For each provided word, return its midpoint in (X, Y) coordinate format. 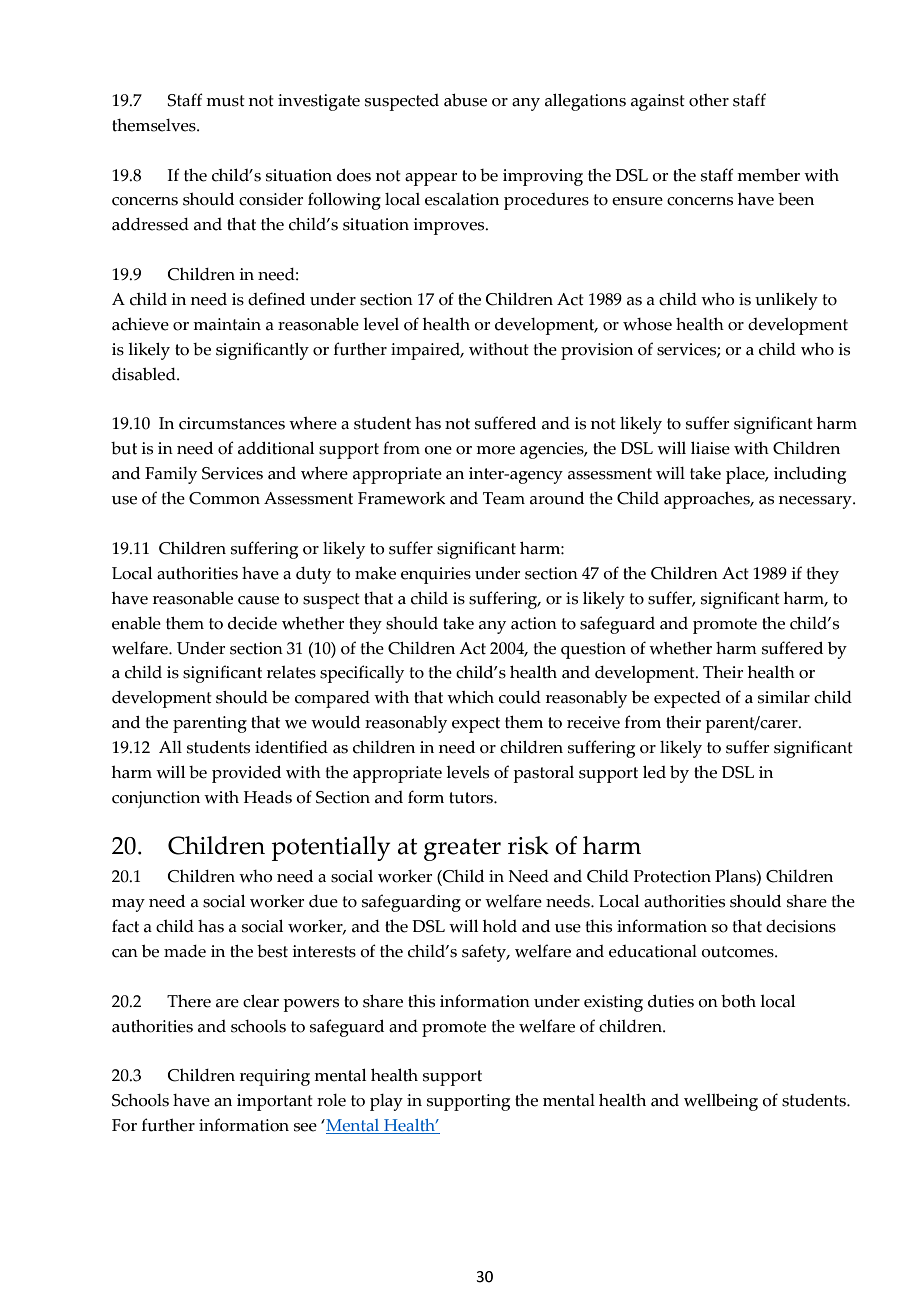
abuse (465, 100)
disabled (145, 374)
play (386, 1102)
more (495, 450)
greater (462, 849)
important (275, 1102)
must (225, 101)
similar (784, 697)
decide (252, 623)
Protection (672, 876)
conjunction (156, 799)
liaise (710, 448)
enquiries (436, 575)
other (709, 100)
